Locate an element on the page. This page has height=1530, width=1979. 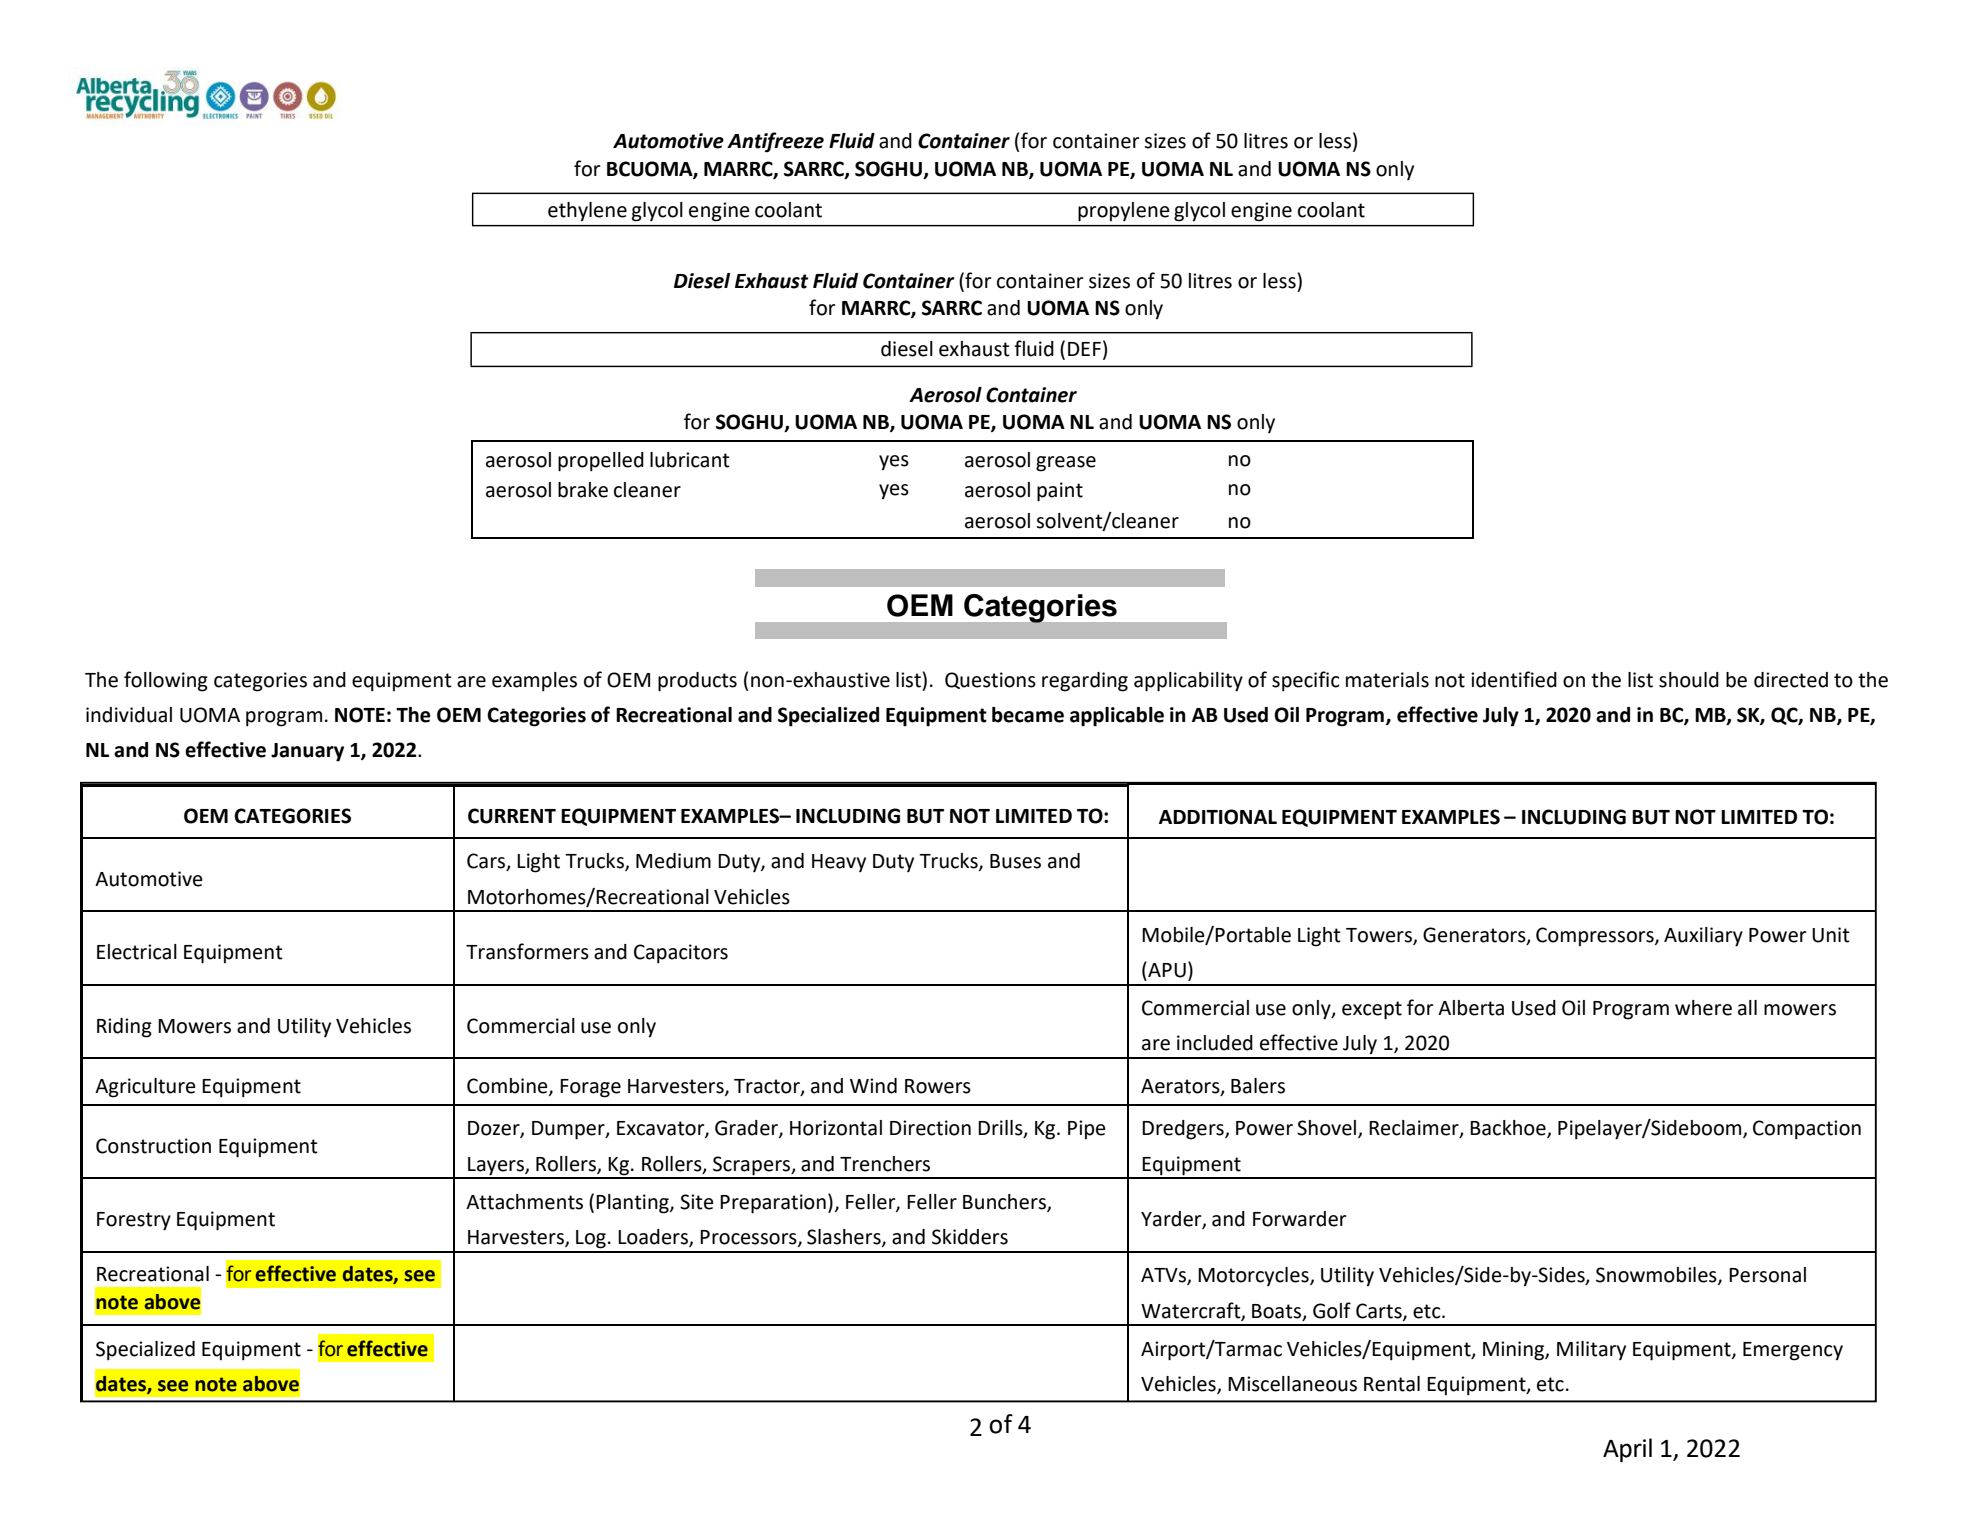
January is located at coordinates (307, 752).
